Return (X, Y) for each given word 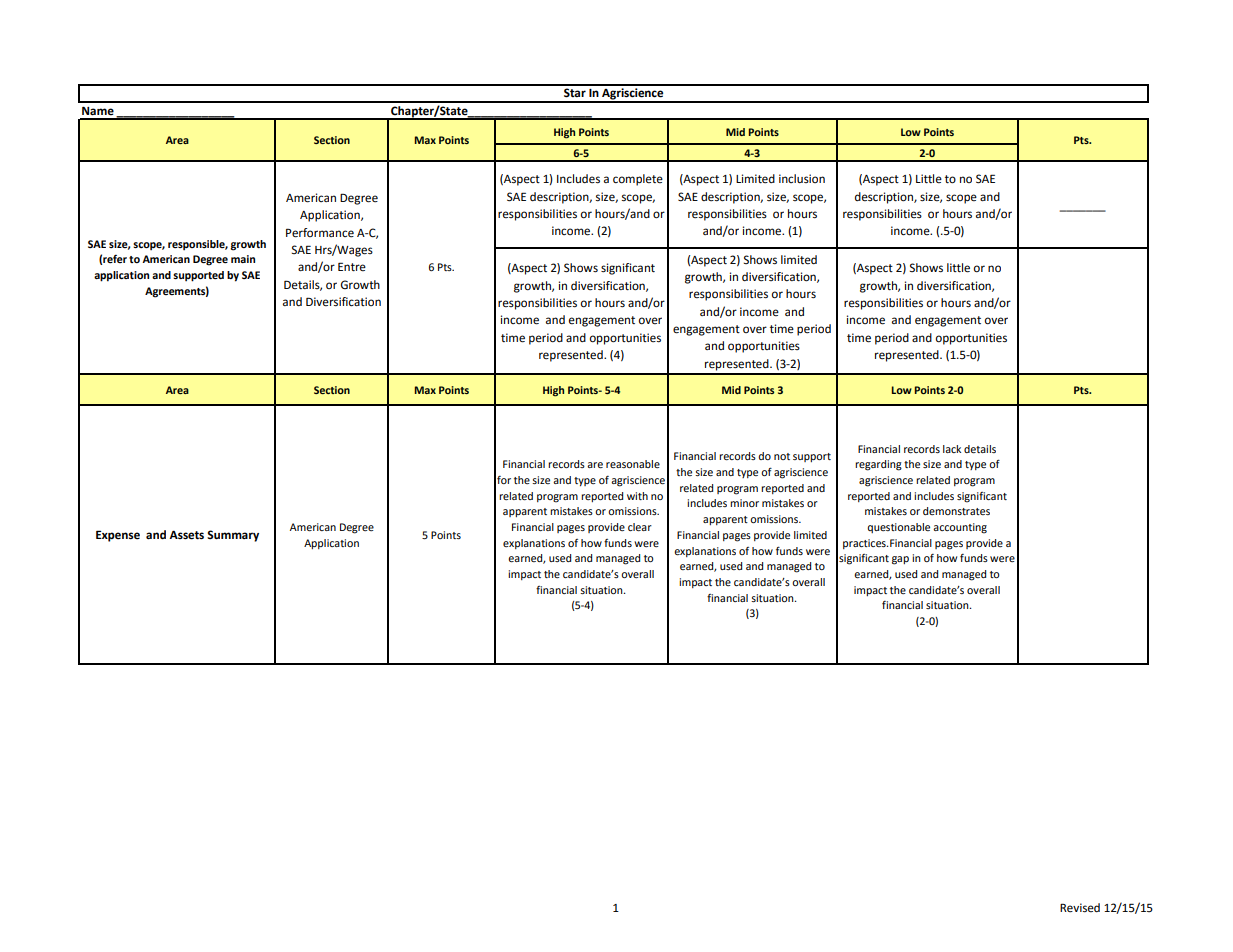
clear (640, 527)
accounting (960, 528)
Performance (320, 233)
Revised (1080, 908)
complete (638, 180)
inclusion (802, 178)
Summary (233, 536)
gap (900, 560)
